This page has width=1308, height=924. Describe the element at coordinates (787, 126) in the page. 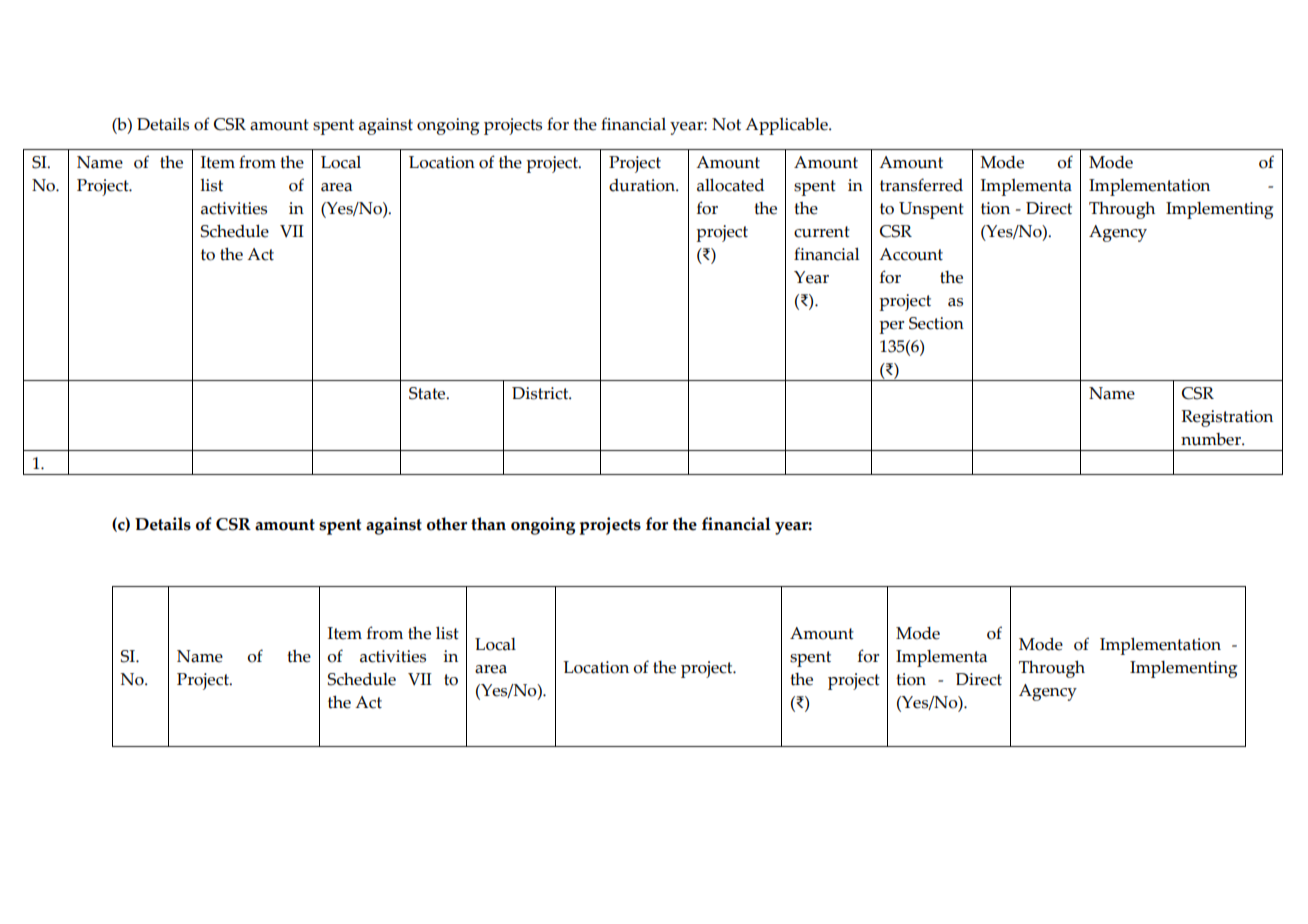

I see `Applicable` at that location.
